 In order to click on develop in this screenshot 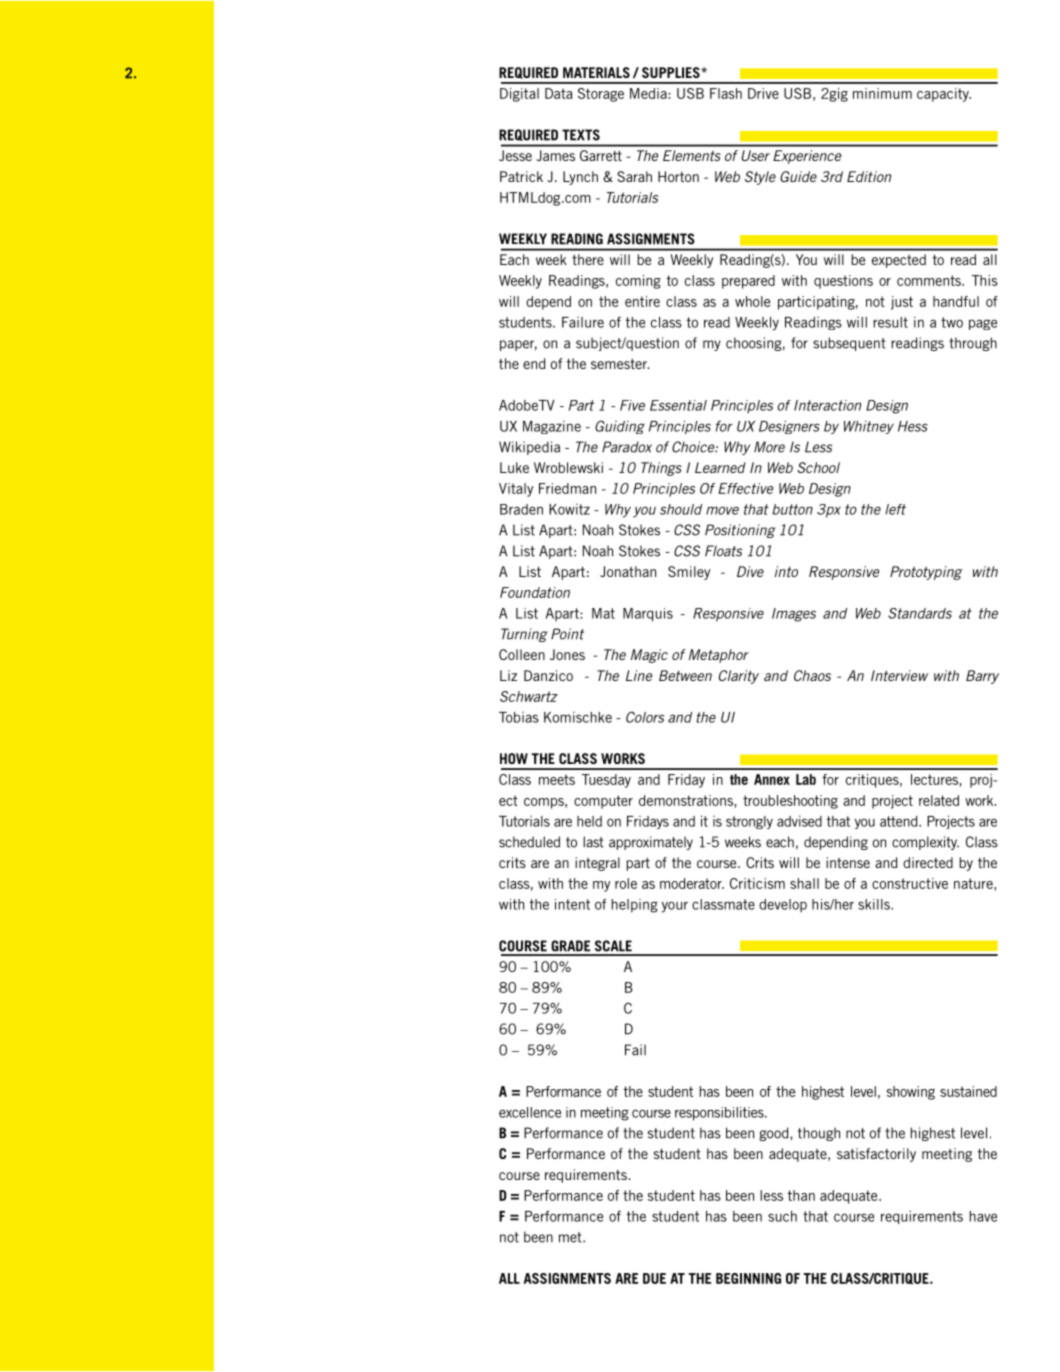, I will do `click(783, 906)`.
